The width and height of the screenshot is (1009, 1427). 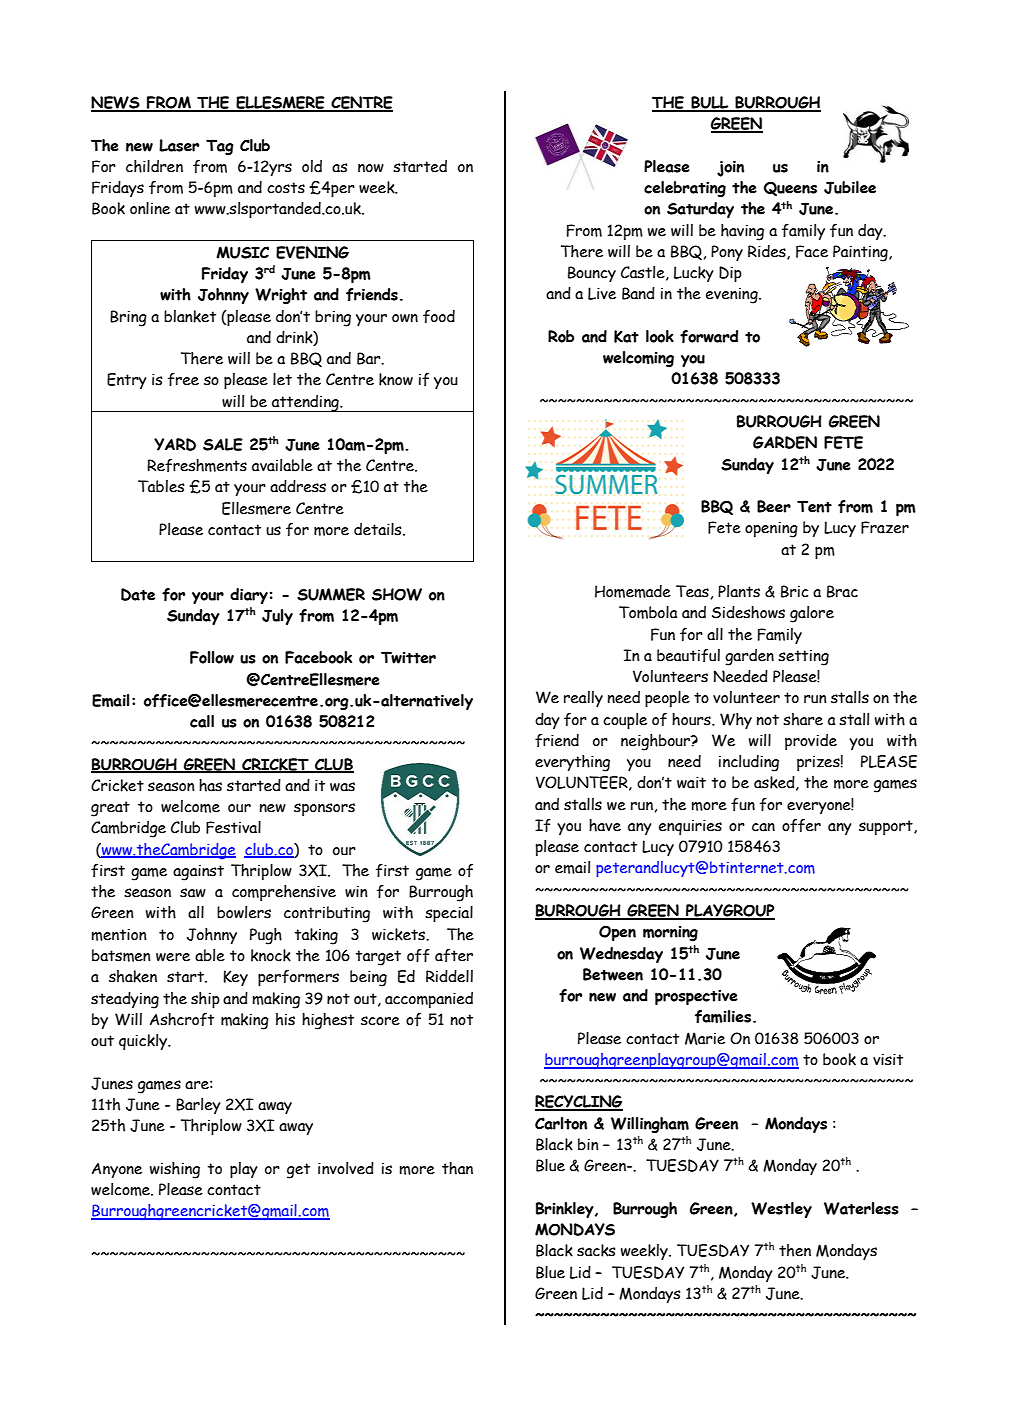 What do you see at coordinates (212, 657) in the screenshot?
I see `Follow` at bounding box center [212, 657].
